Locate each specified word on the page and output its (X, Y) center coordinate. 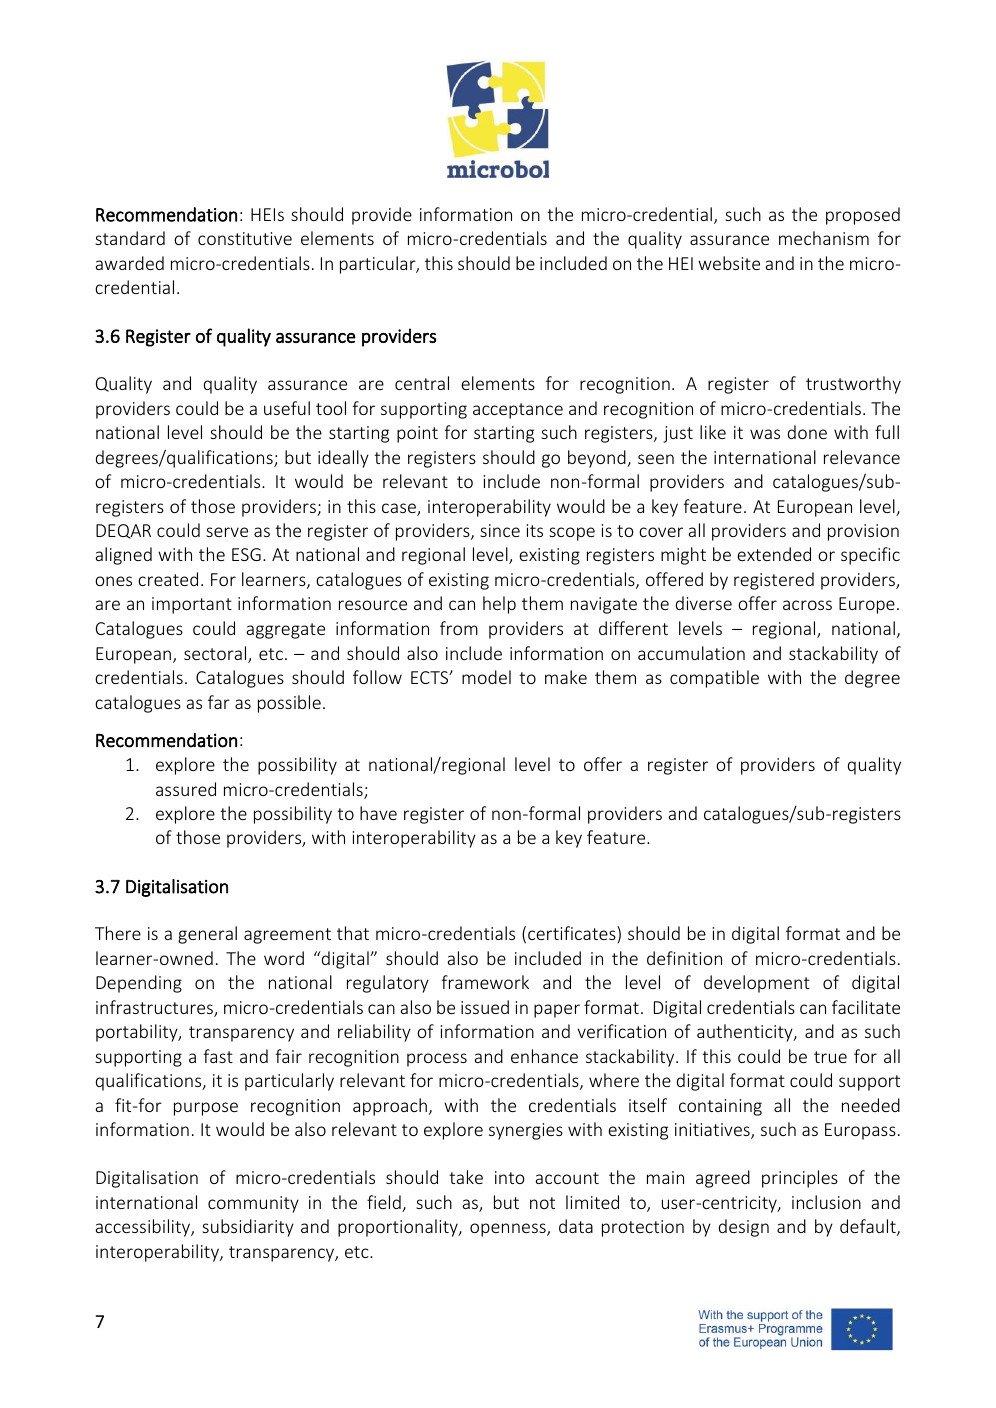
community (253, 1204)
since (500, 530)
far (219, 702)
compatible (714, 679)
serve (227, 532)
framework (485, 982)
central (422, 383)
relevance (862, 457)
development (757, 984)
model (486, 677)
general (207, 935)
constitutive (245, 238)
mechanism (824, 238)
